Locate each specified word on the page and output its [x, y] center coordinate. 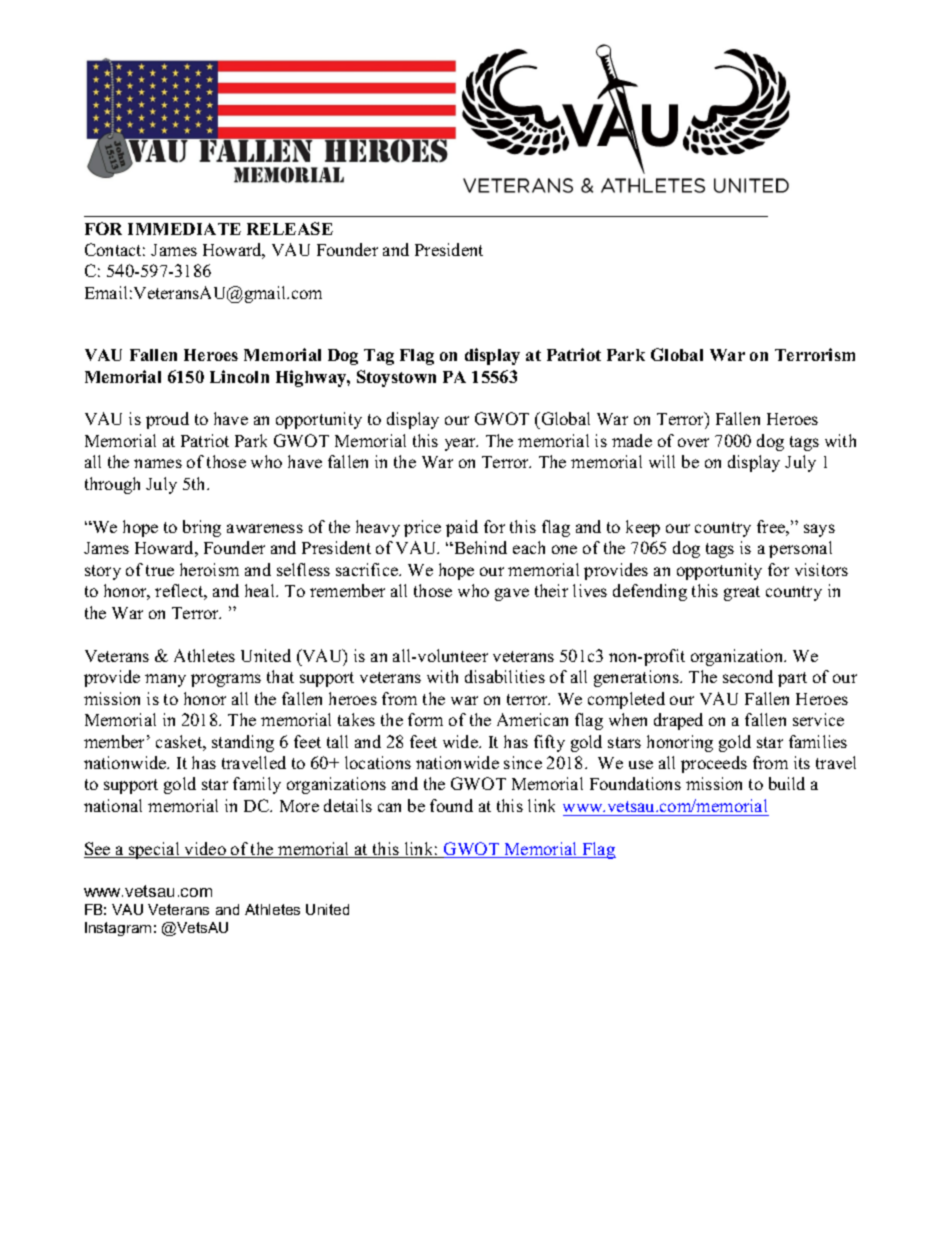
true [160, 570]
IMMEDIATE [184, 229]
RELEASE [290, 228]
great [742, 593]
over [693, 442]
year [461, 444]
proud [167, 420]
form [425, 719]
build [787, 783]
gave [512, 594]
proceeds [714, 764]
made [632, 440]
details [348, 805]
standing [243, 743]
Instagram [118, 929]
